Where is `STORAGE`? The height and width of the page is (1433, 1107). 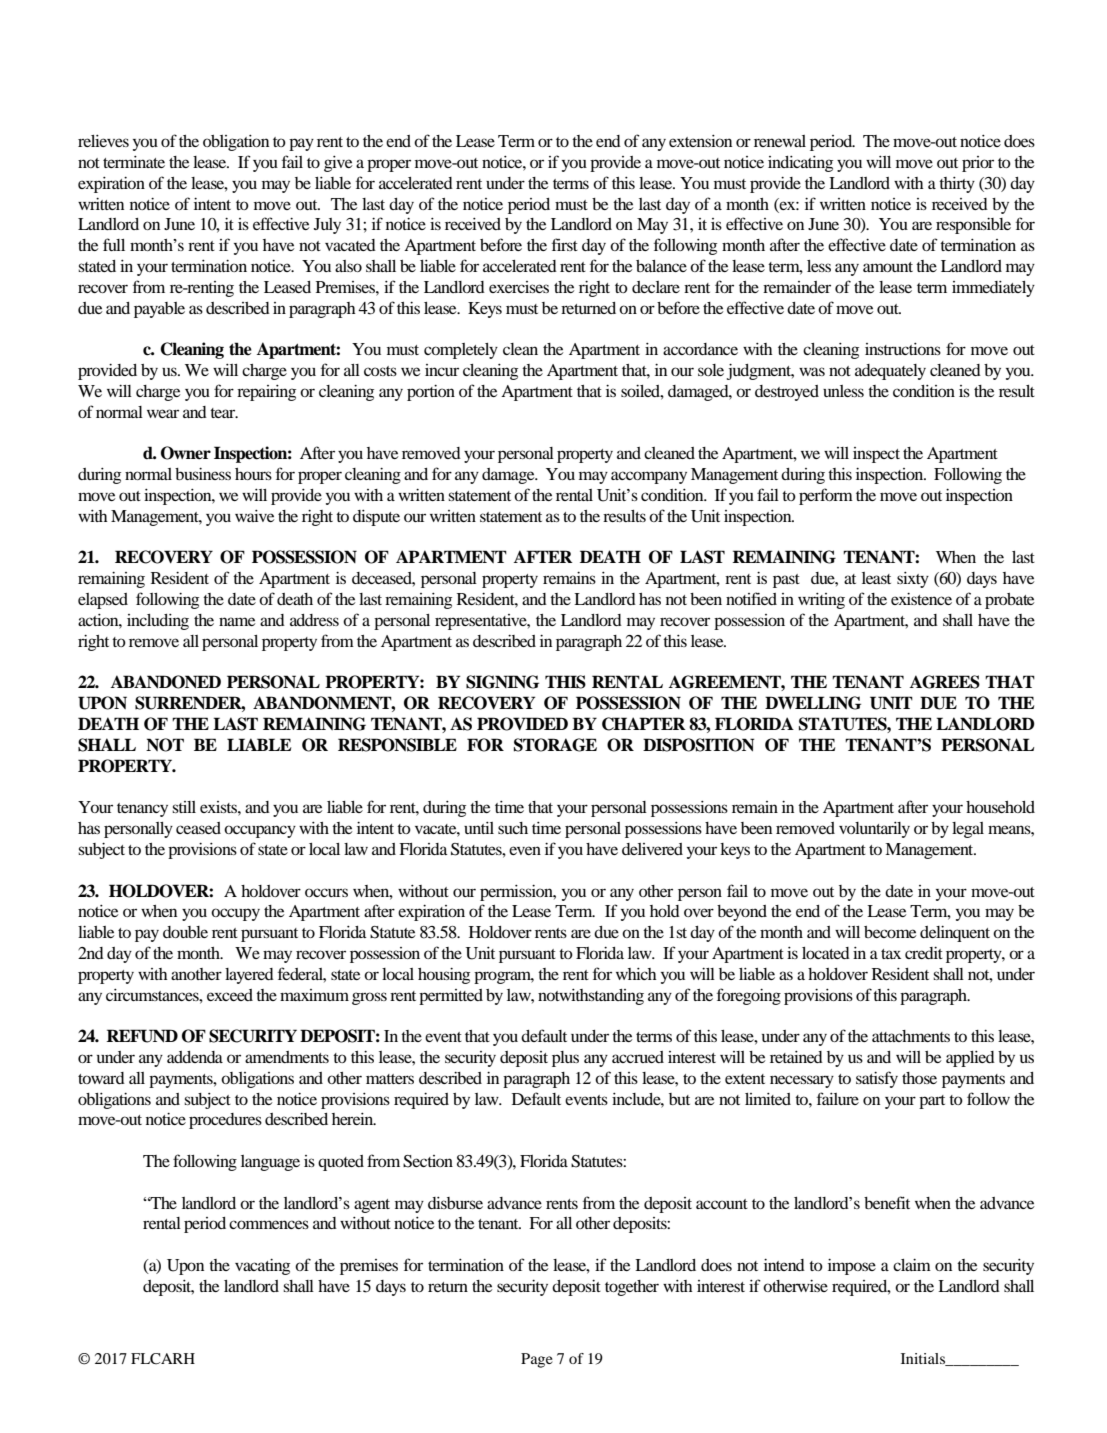 STORAGE is located at coordinates (555, 745).
